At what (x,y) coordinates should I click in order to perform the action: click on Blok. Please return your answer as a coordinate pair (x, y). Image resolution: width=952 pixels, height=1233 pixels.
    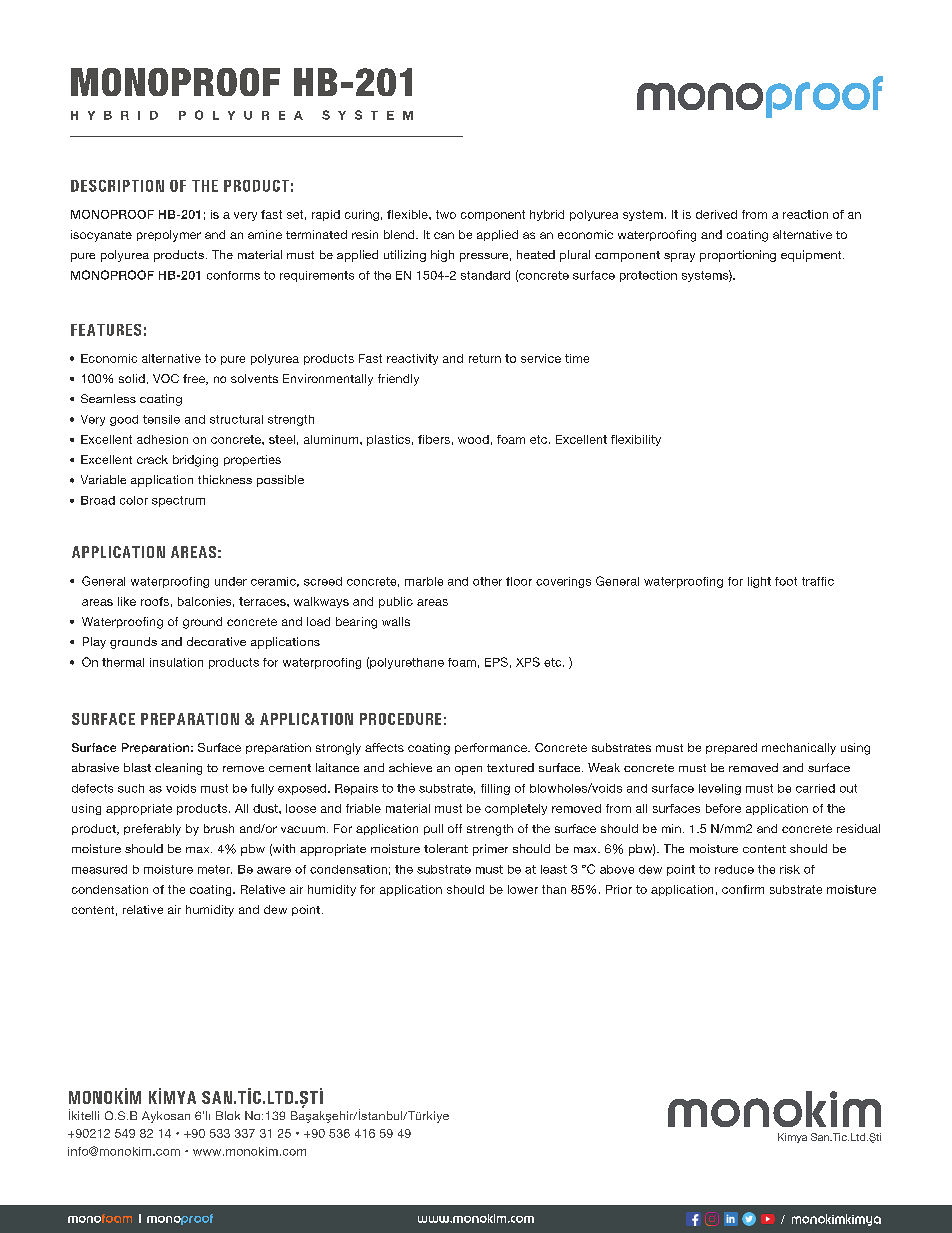
    Looking at the image, I should click on (228, 1115).
